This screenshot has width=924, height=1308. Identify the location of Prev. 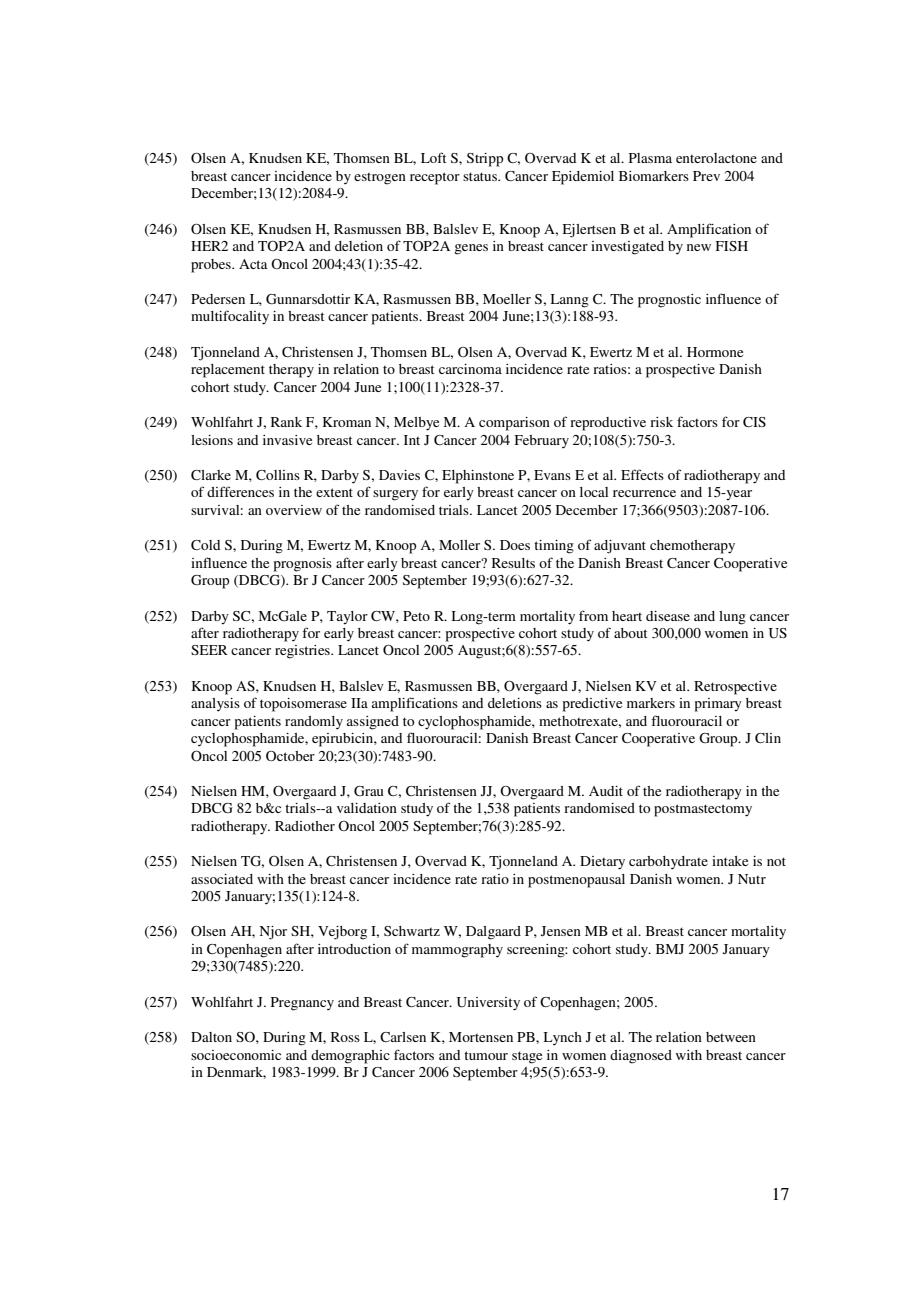
(706, 176).
